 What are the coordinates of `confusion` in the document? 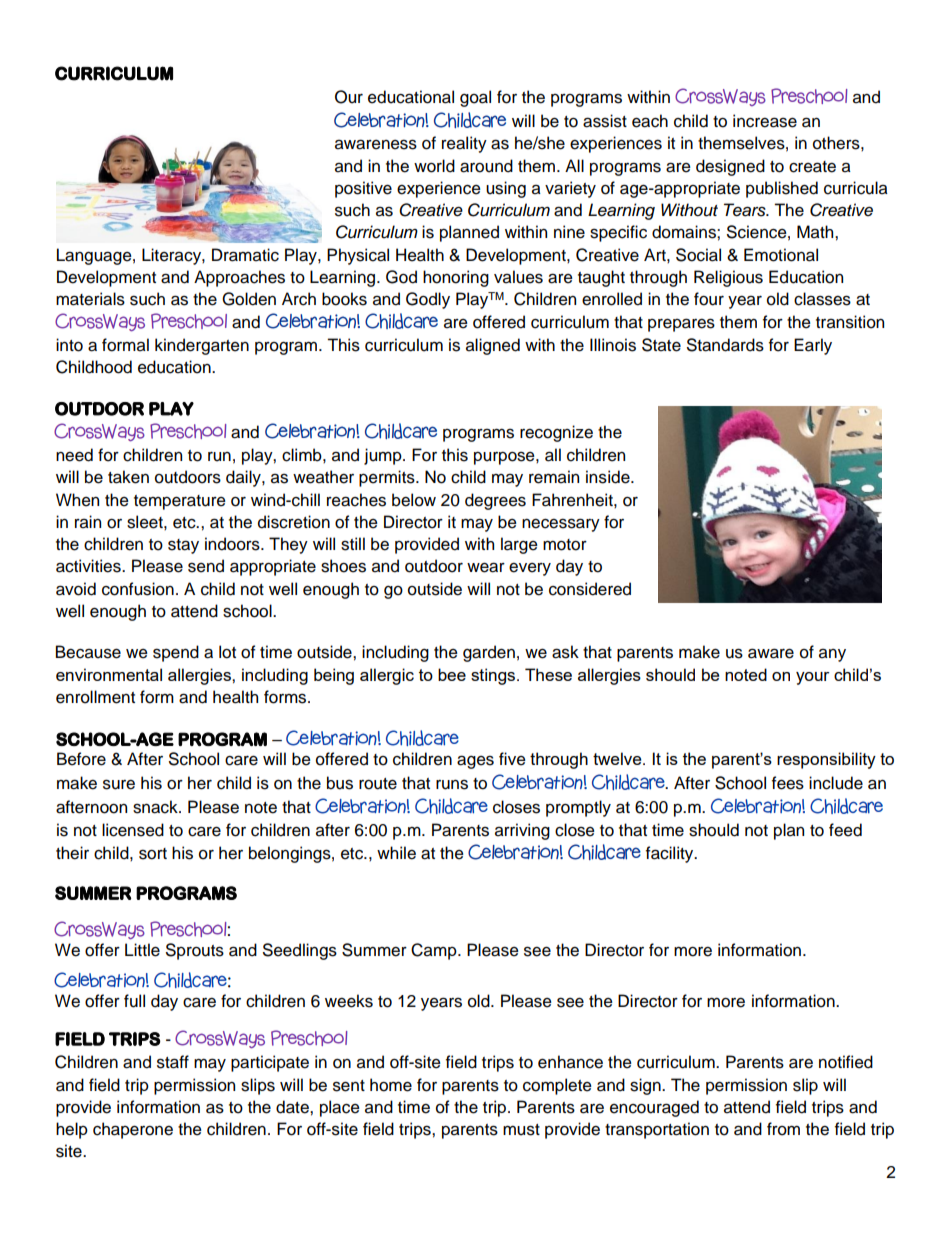 It's located at (138, 589).
